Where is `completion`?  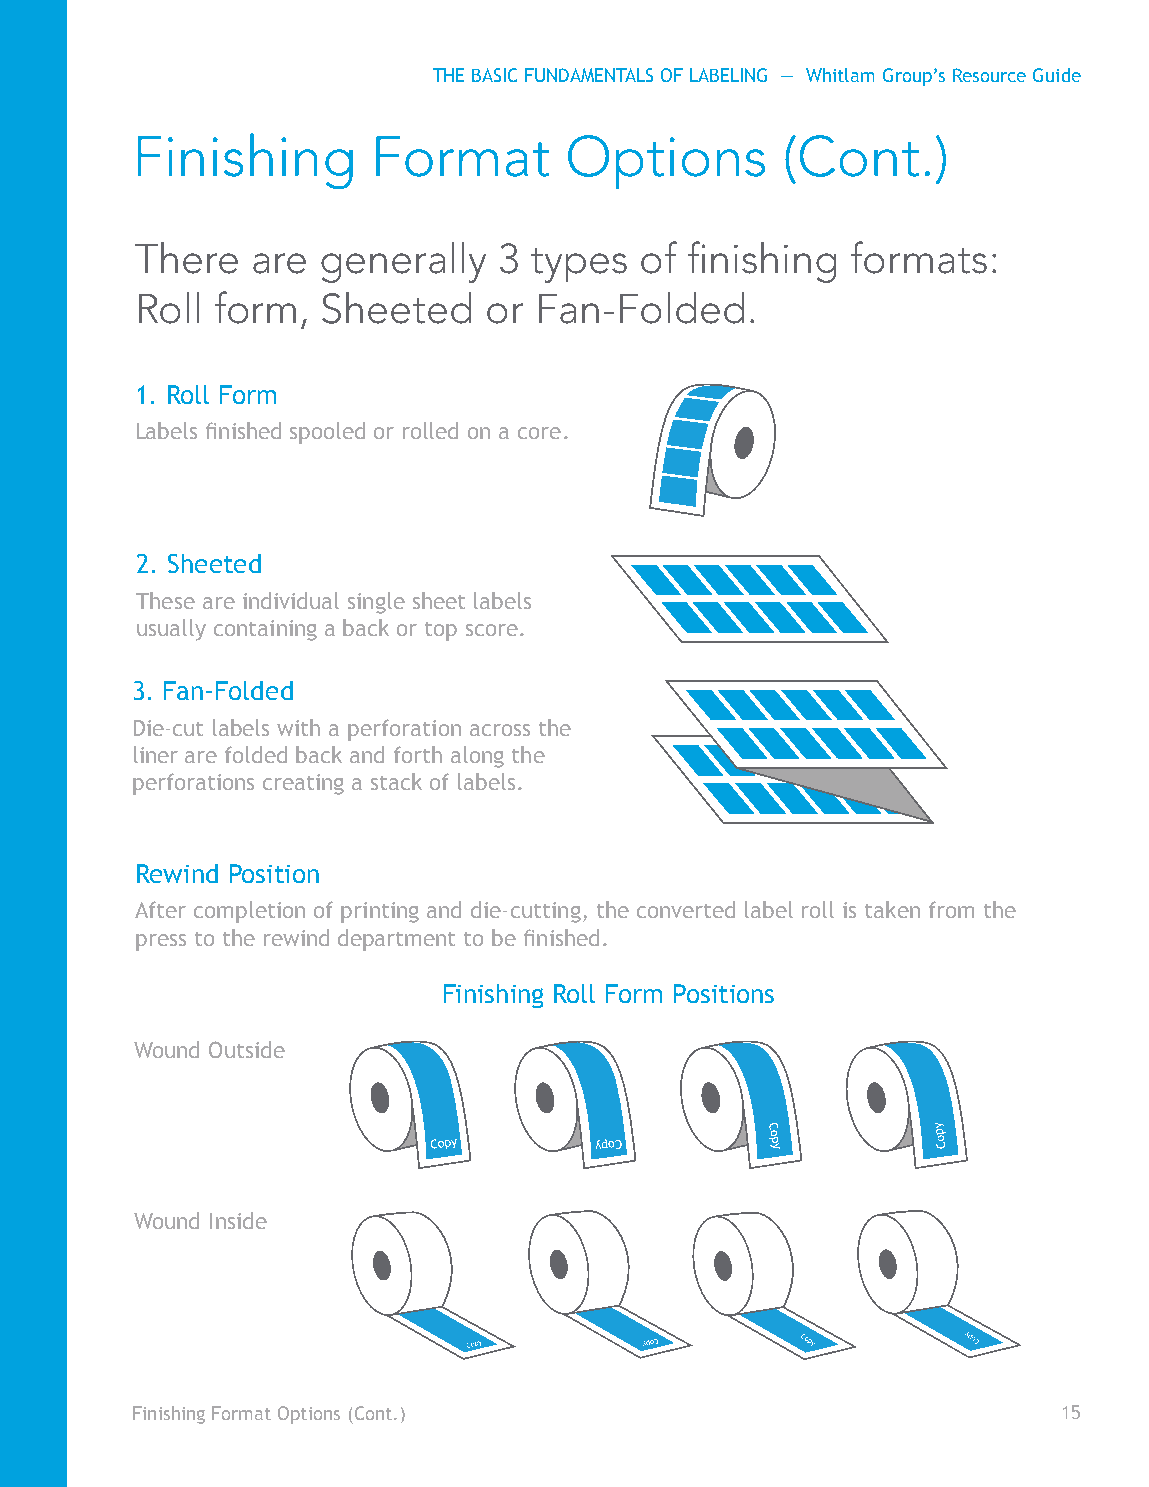 completion is located at coordinates (249, 912).
